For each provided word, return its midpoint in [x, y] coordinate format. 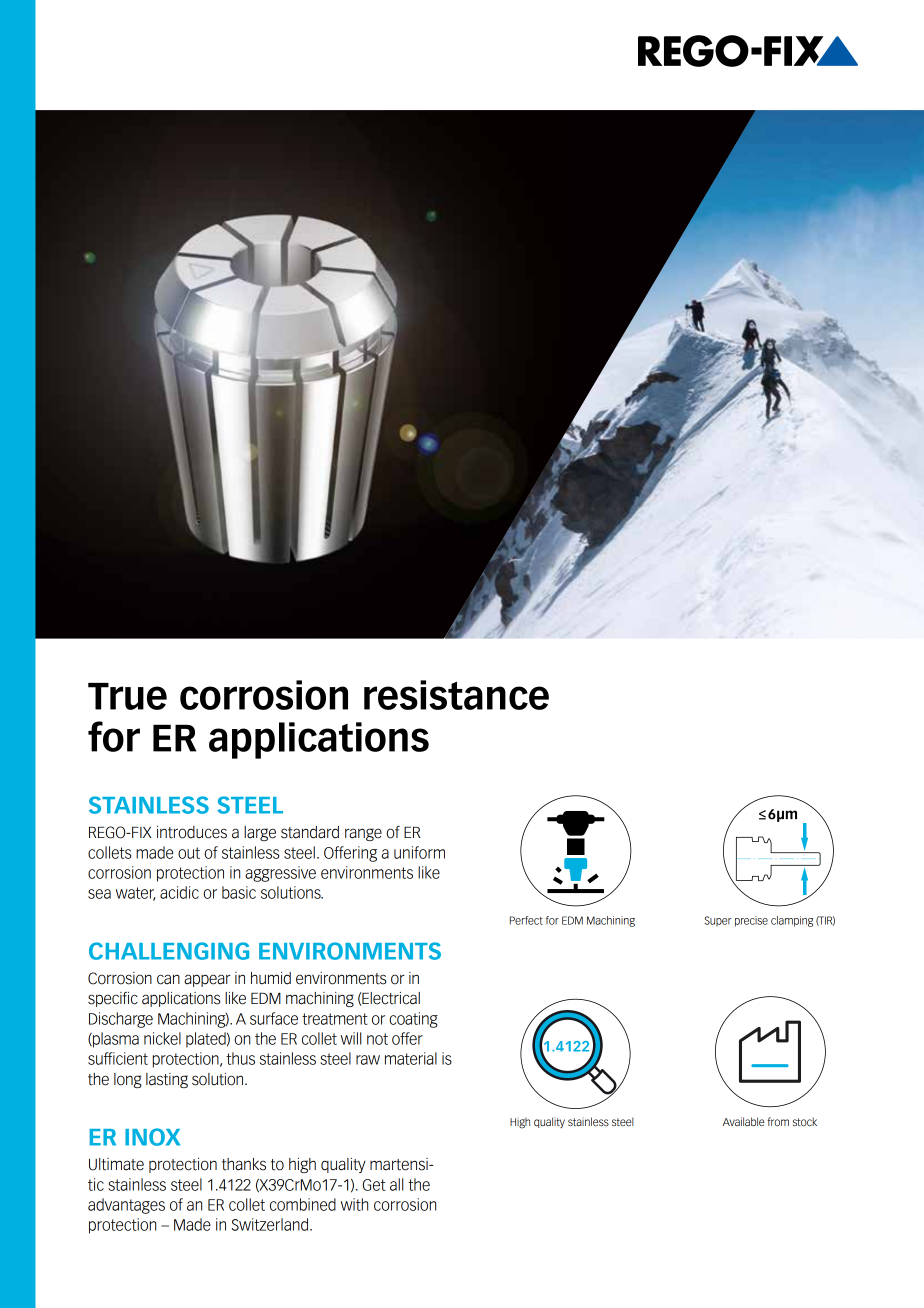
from [778, 1121]
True [127, 696]
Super [718, 921]
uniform [419, 852]
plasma [115, 1040]
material [411, 1058]
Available [743, 1121]
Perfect [526, 920]
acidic [179, 892]
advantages [126, 1206]
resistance [456, 695]
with [354, 1204]
